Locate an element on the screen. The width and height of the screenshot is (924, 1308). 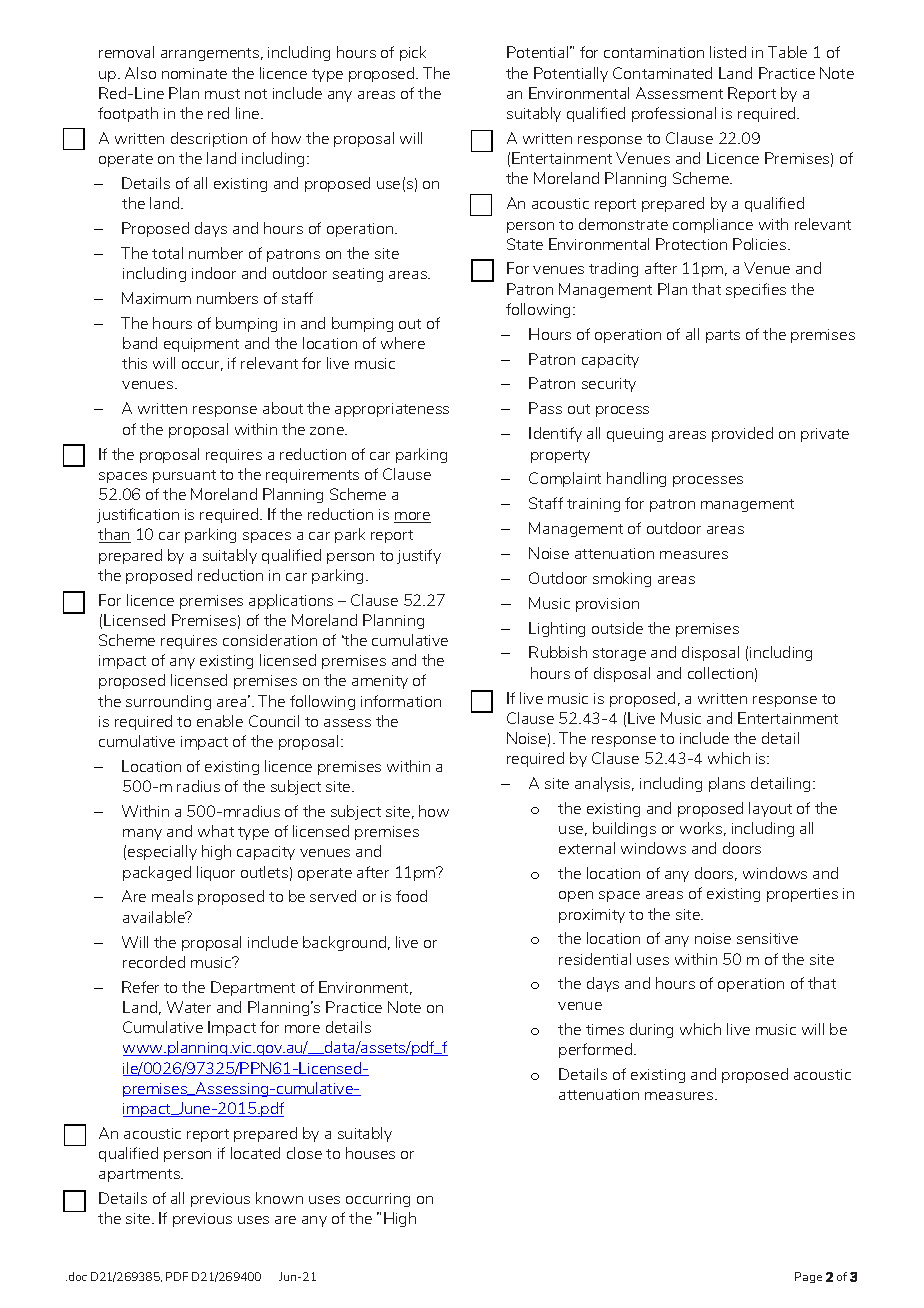
pick is located at coordinates (413, 53).
